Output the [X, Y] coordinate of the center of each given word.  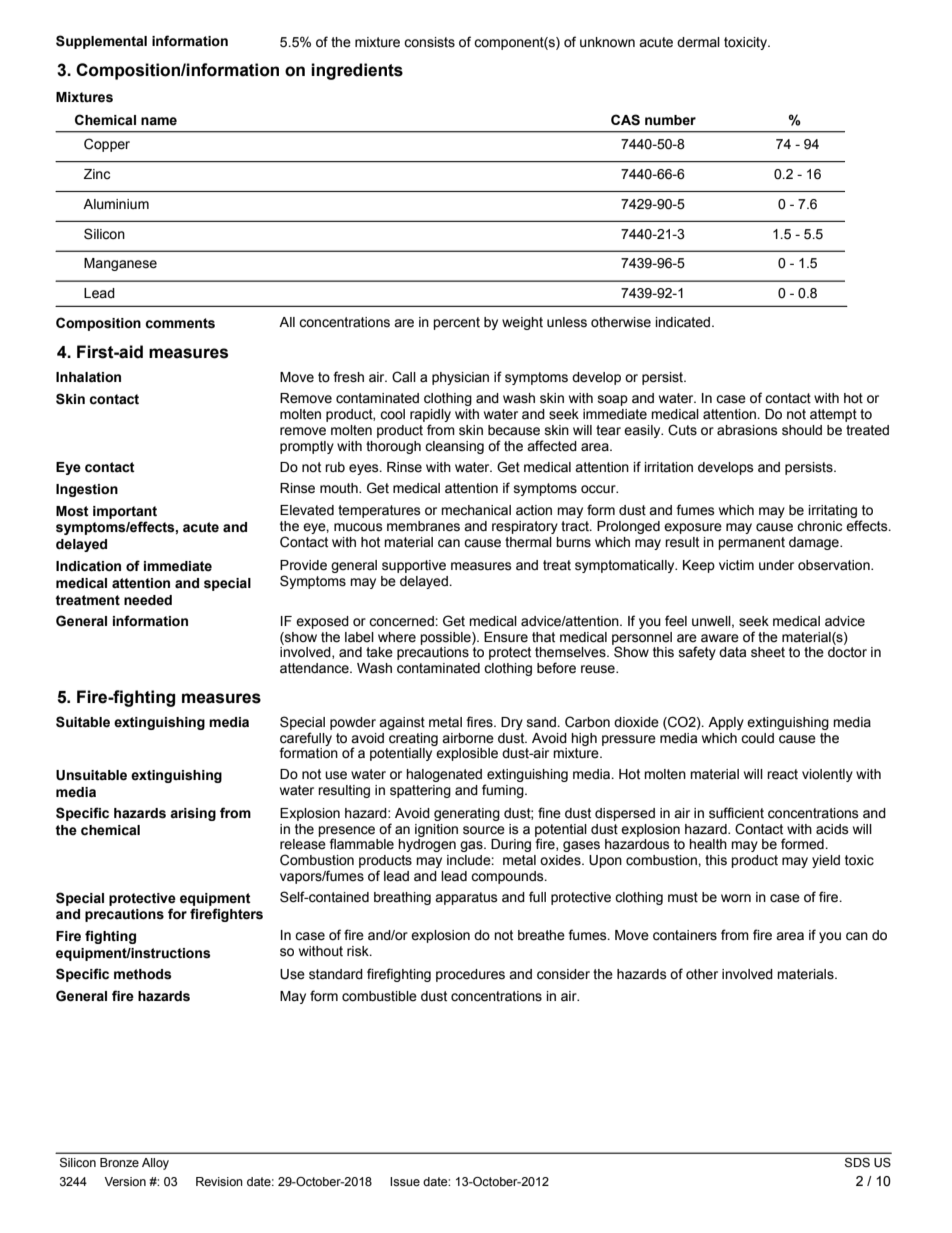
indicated [684, 322]
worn [736, 898]
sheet [768, 652]
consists [429, 42]
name [159, 121]
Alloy [155, 1164]
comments [180, 323]
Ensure [506, 637]
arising [193, 814]
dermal [698, 42]
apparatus [466, 898]
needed [148, 600]
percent [456, 323]
